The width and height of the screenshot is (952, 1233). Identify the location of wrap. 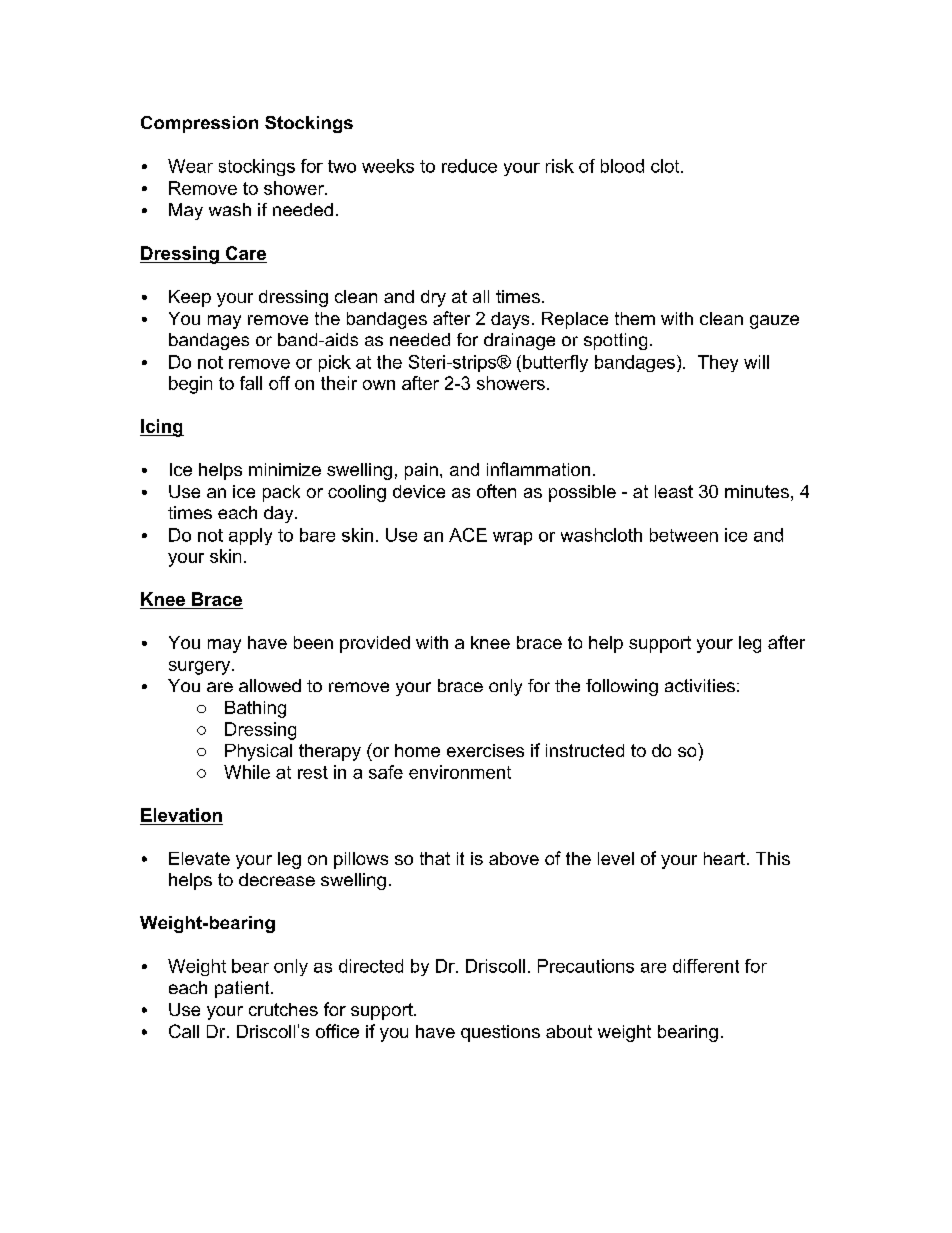
(512, 538).
